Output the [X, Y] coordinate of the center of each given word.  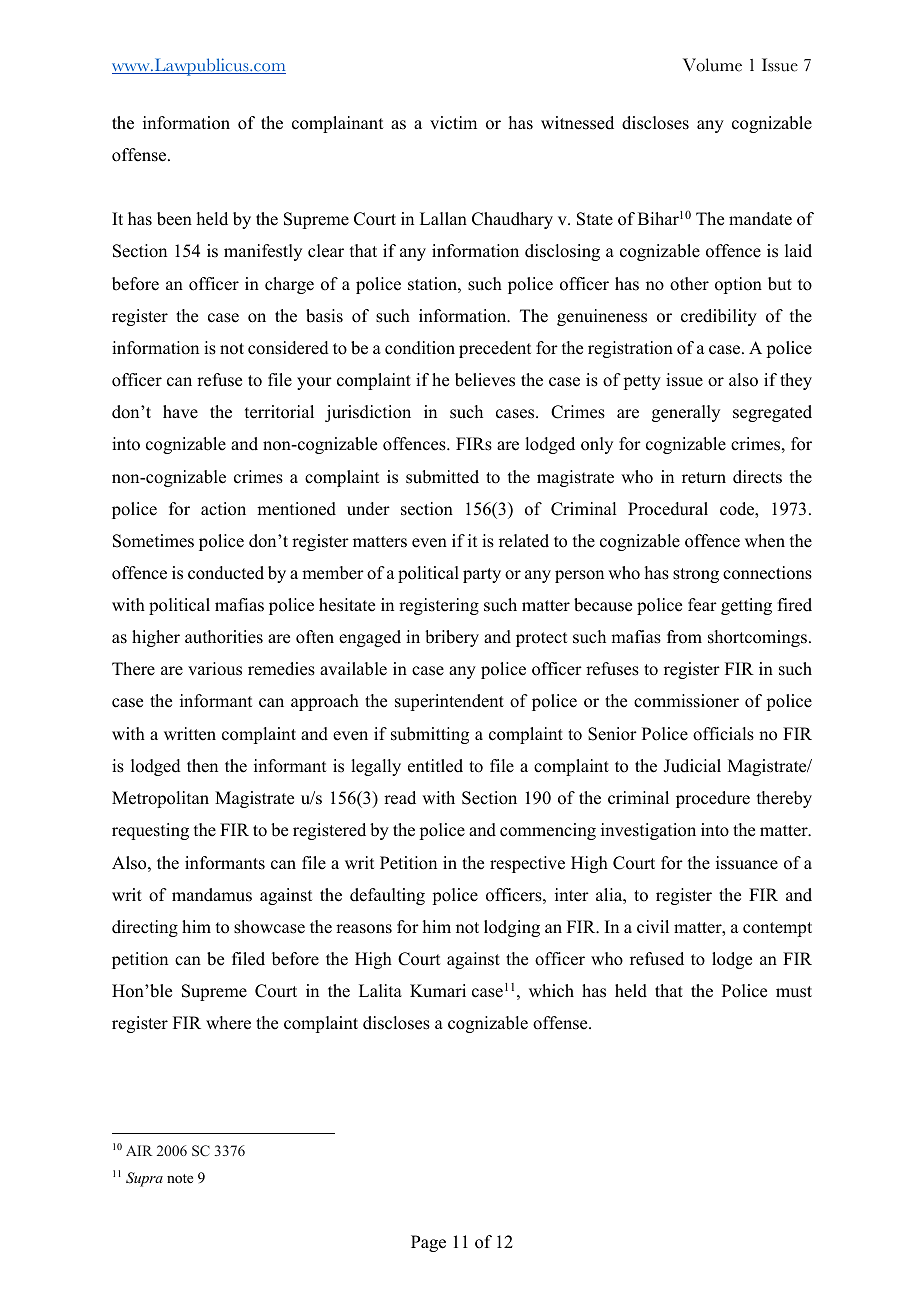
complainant [337, 124]
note [180, 1178]
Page [428, 1243]
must [794, 992]
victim [453, 123]
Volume [712, 65]
